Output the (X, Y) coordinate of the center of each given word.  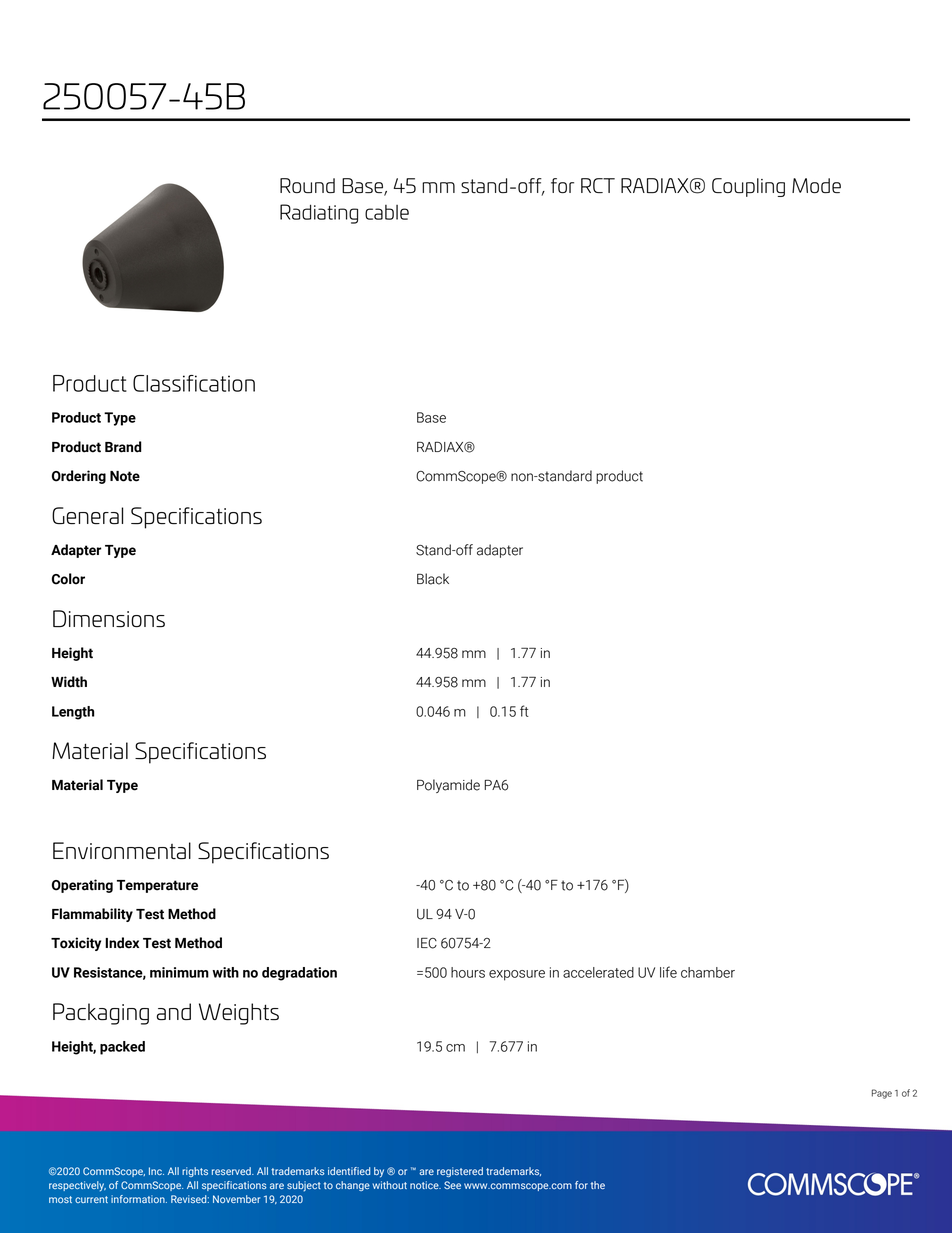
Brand (123, 447)
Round (307, 185)
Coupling (748, 187)
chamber (708, 972)
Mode (816, 185)
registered (460, 1172)
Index (122, 943)
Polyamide (448, 786)
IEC (427, 943)
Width (69, 682)
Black (433, 579)
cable (387, 212)
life (668, 972)
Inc (156, 1171)
